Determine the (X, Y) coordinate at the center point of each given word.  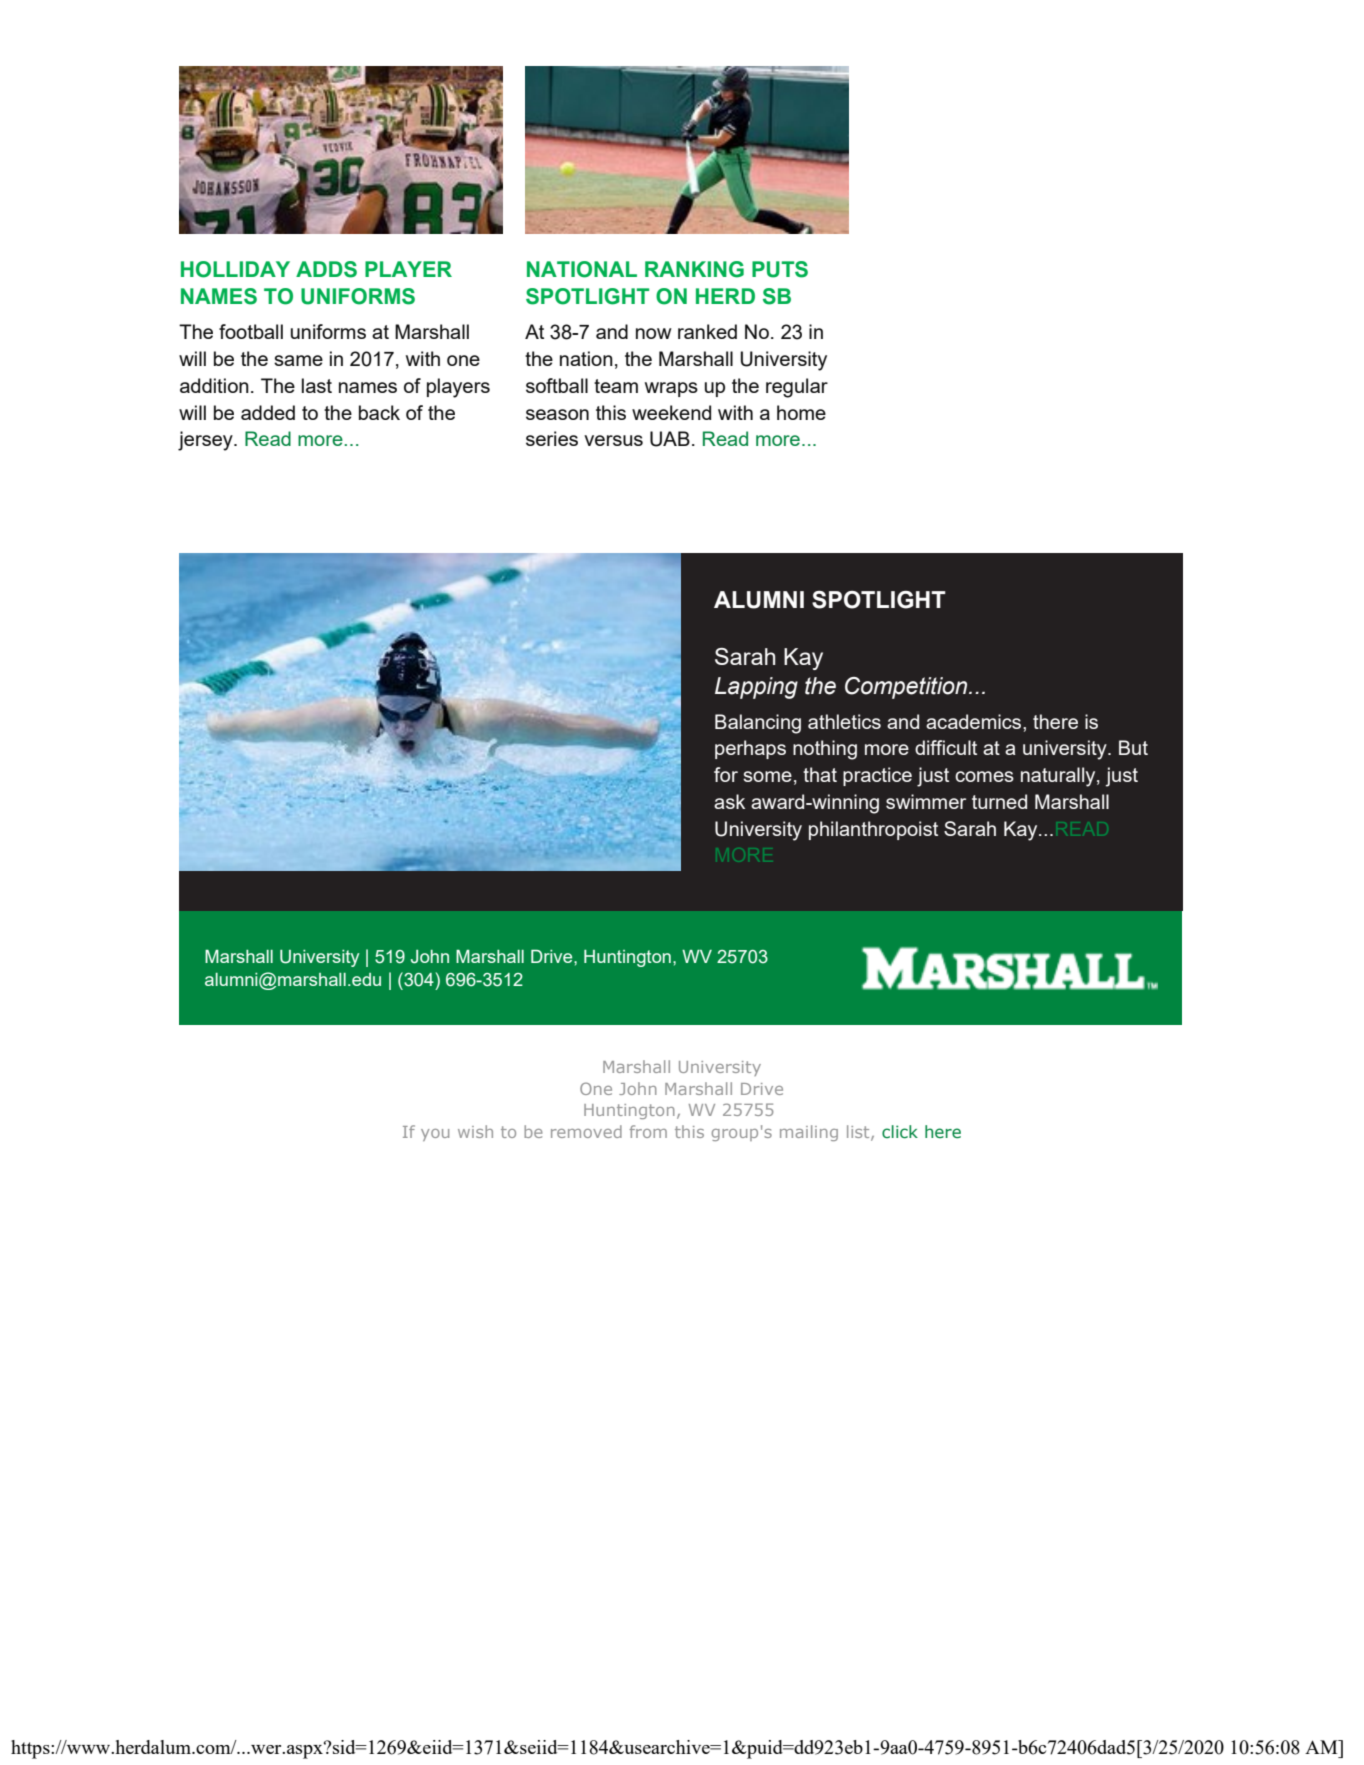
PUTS (780, 269)
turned (999, 801)
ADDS (326, 269)
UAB (670, 439)
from (648, 1131)
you (435, 1135)
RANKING (694, 269)
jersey (206, 441)
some (767, 776)
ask (729, 801)
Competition (907, 688)
